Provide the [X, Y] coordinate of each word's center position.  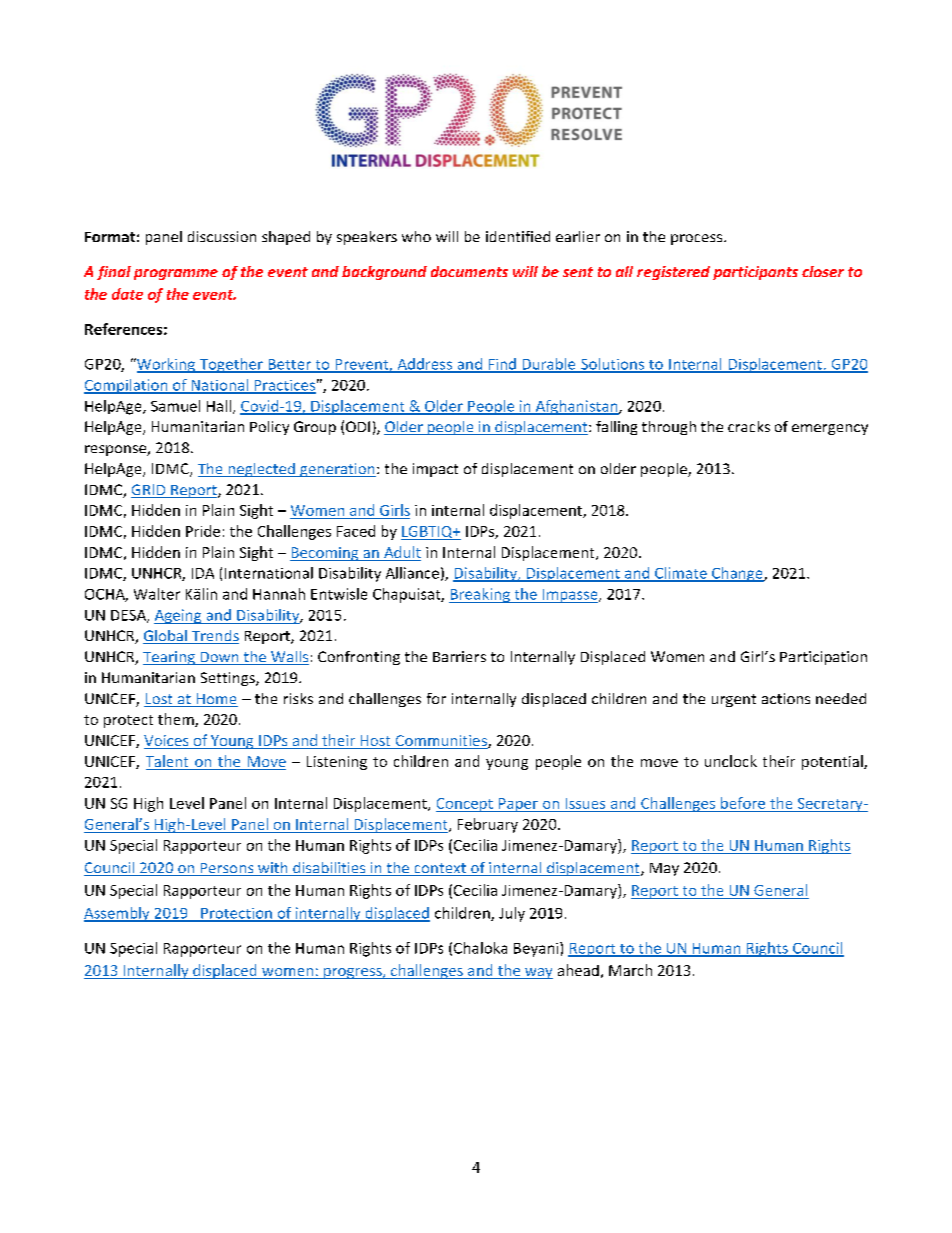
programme [176, 274]
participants [755, 273]
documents [469, 271]
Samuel [175, 406]
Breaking [480, 595]
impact [435, 470]
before [743, 803]
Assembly [118, 914]
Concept [465, 805]
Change [737, 574]
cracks [749, 426]
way [538, 973]
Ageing [179, 616]
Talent [168, 762]
